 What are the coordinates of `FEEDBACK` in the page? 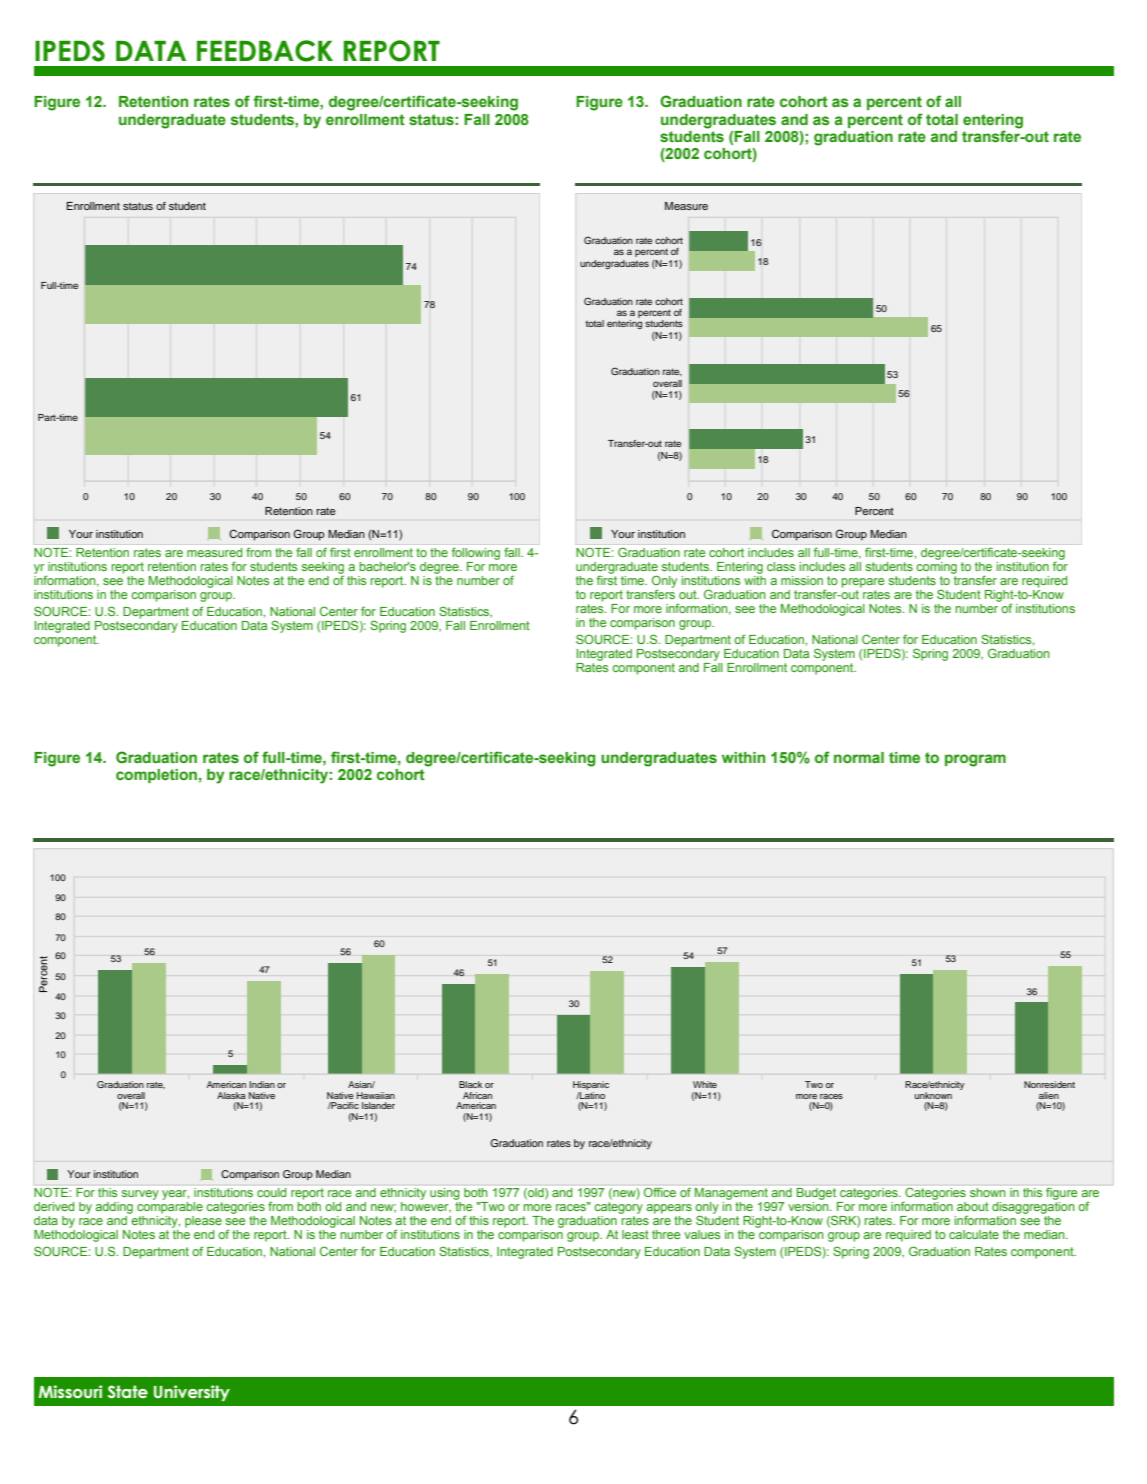 It's located at (265, 51).
